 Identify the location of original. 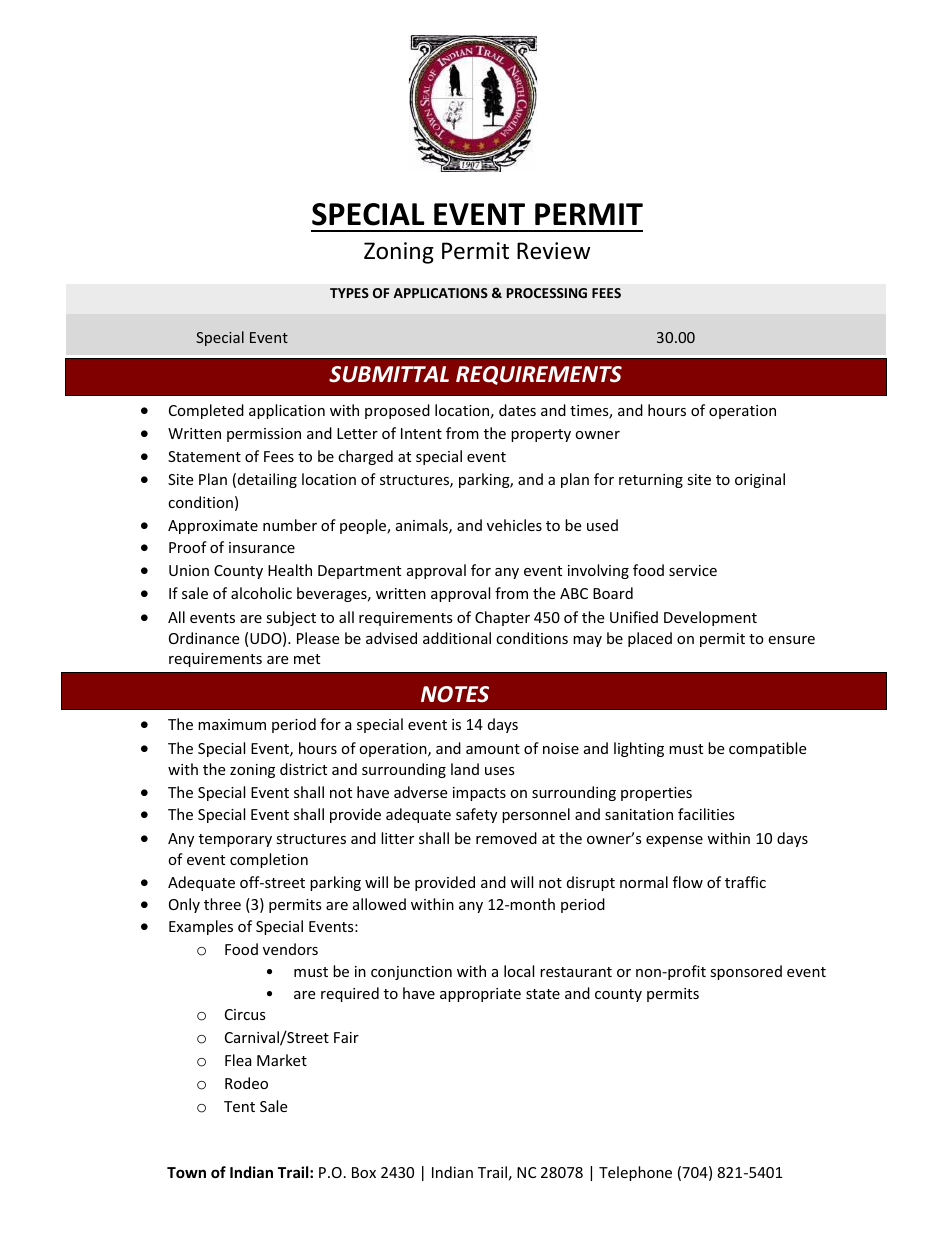
(760, 480).
